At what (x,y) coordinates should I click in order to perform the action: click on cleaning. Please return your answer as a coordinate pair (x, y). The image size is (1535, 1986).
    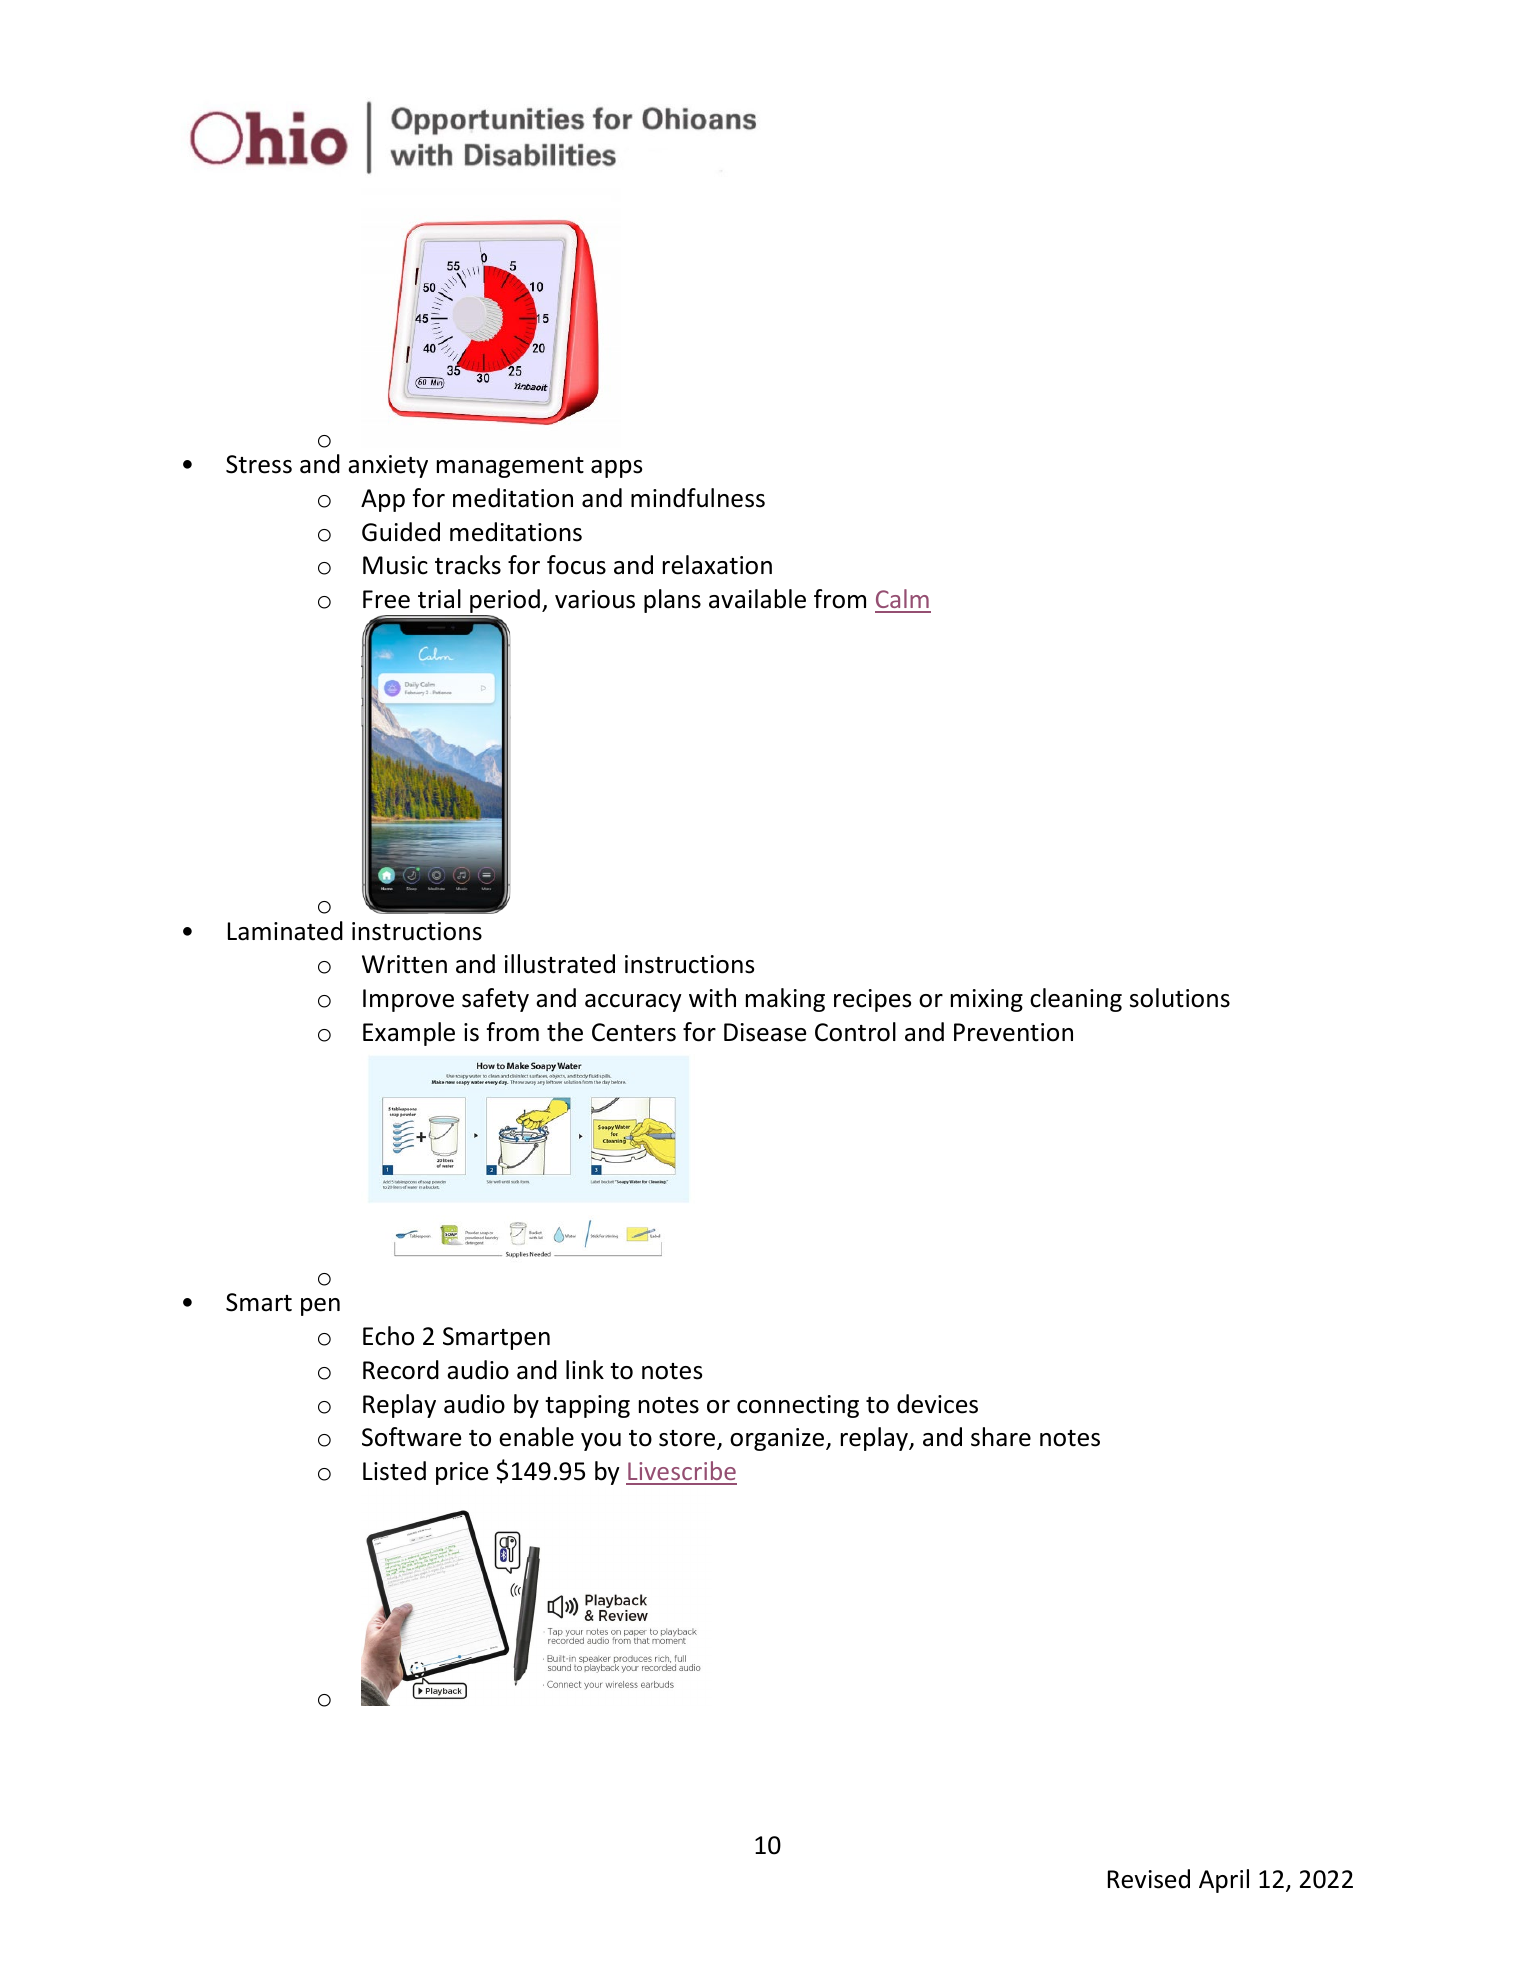
    Looking at the image, I should click on (1076, 1000).
